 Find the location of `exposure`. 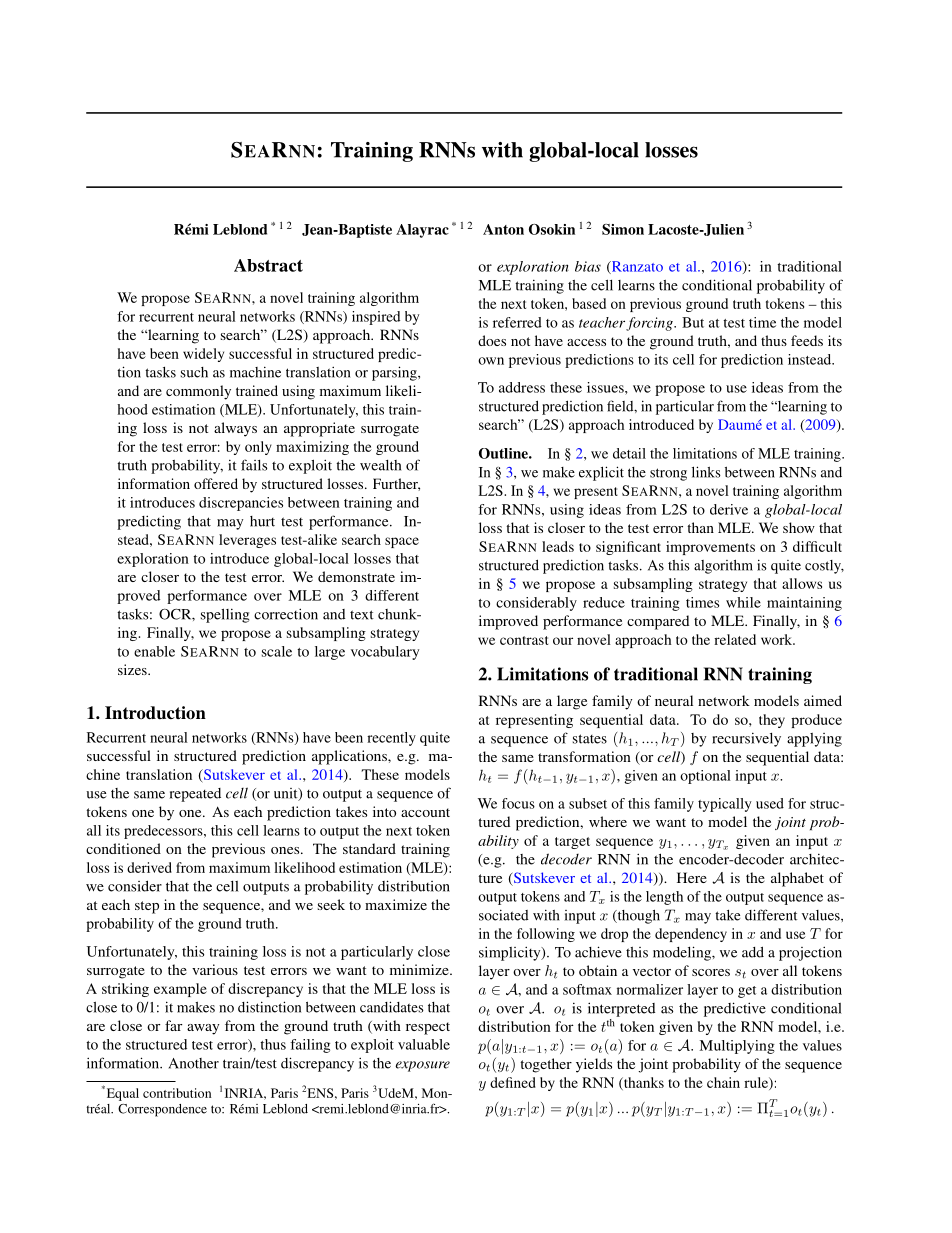

exposure is located at coordinates (422, 1066).
